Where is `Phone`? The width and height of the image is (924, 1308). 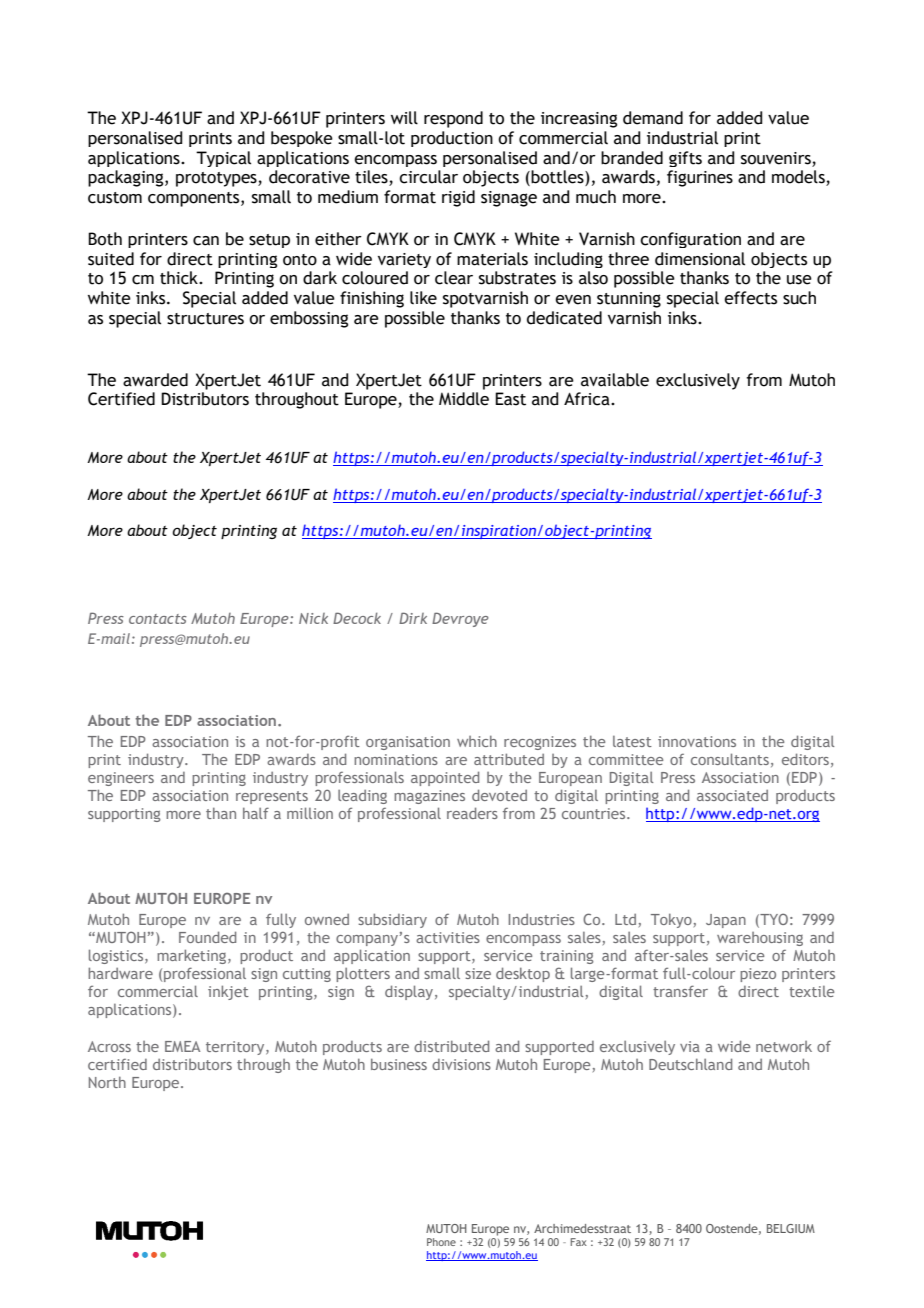
Phone is located at coordinates (441, 1242).
